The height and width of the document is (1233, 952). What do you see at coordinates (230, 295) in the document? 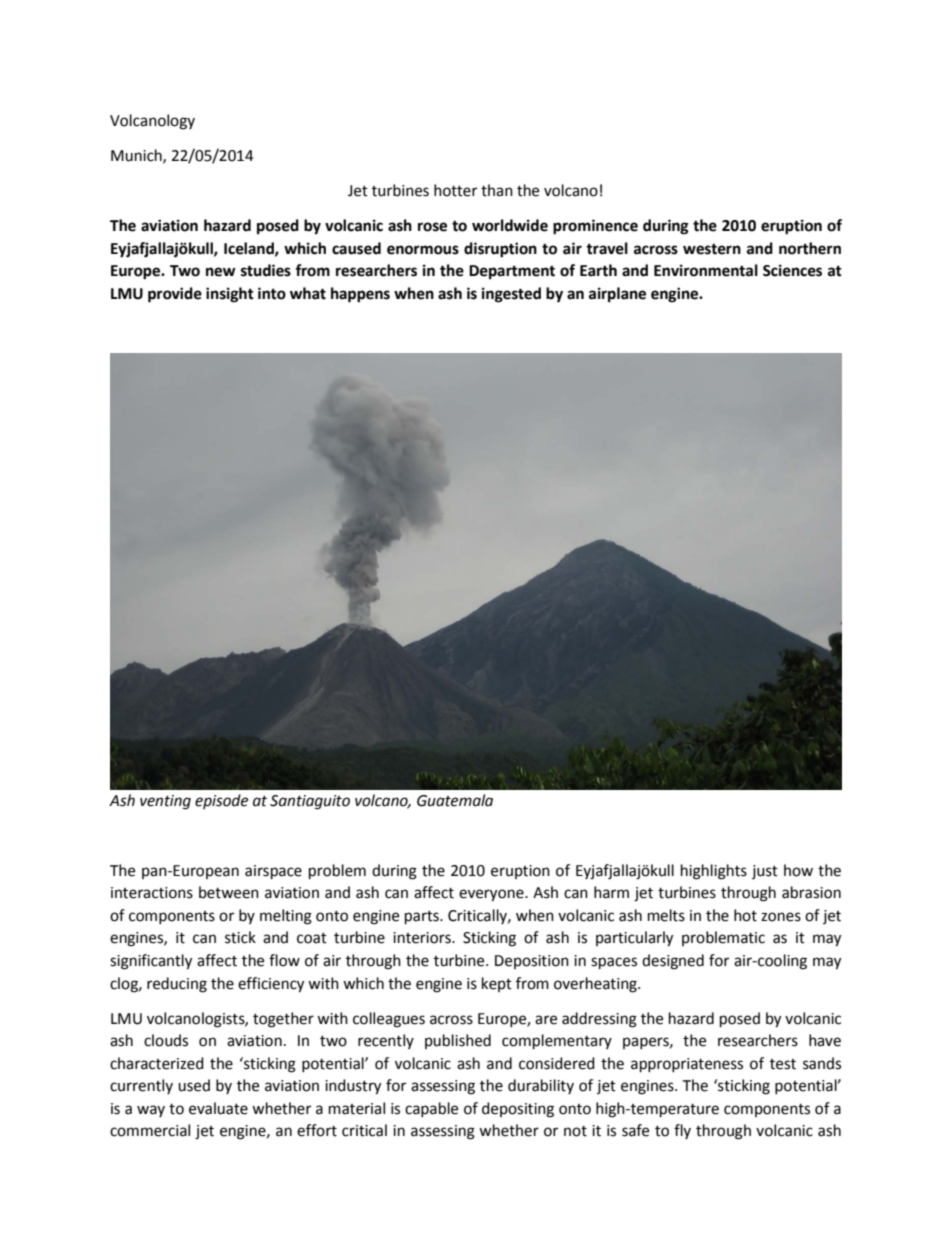
I see `insight` at bounding box center [230, 295].
